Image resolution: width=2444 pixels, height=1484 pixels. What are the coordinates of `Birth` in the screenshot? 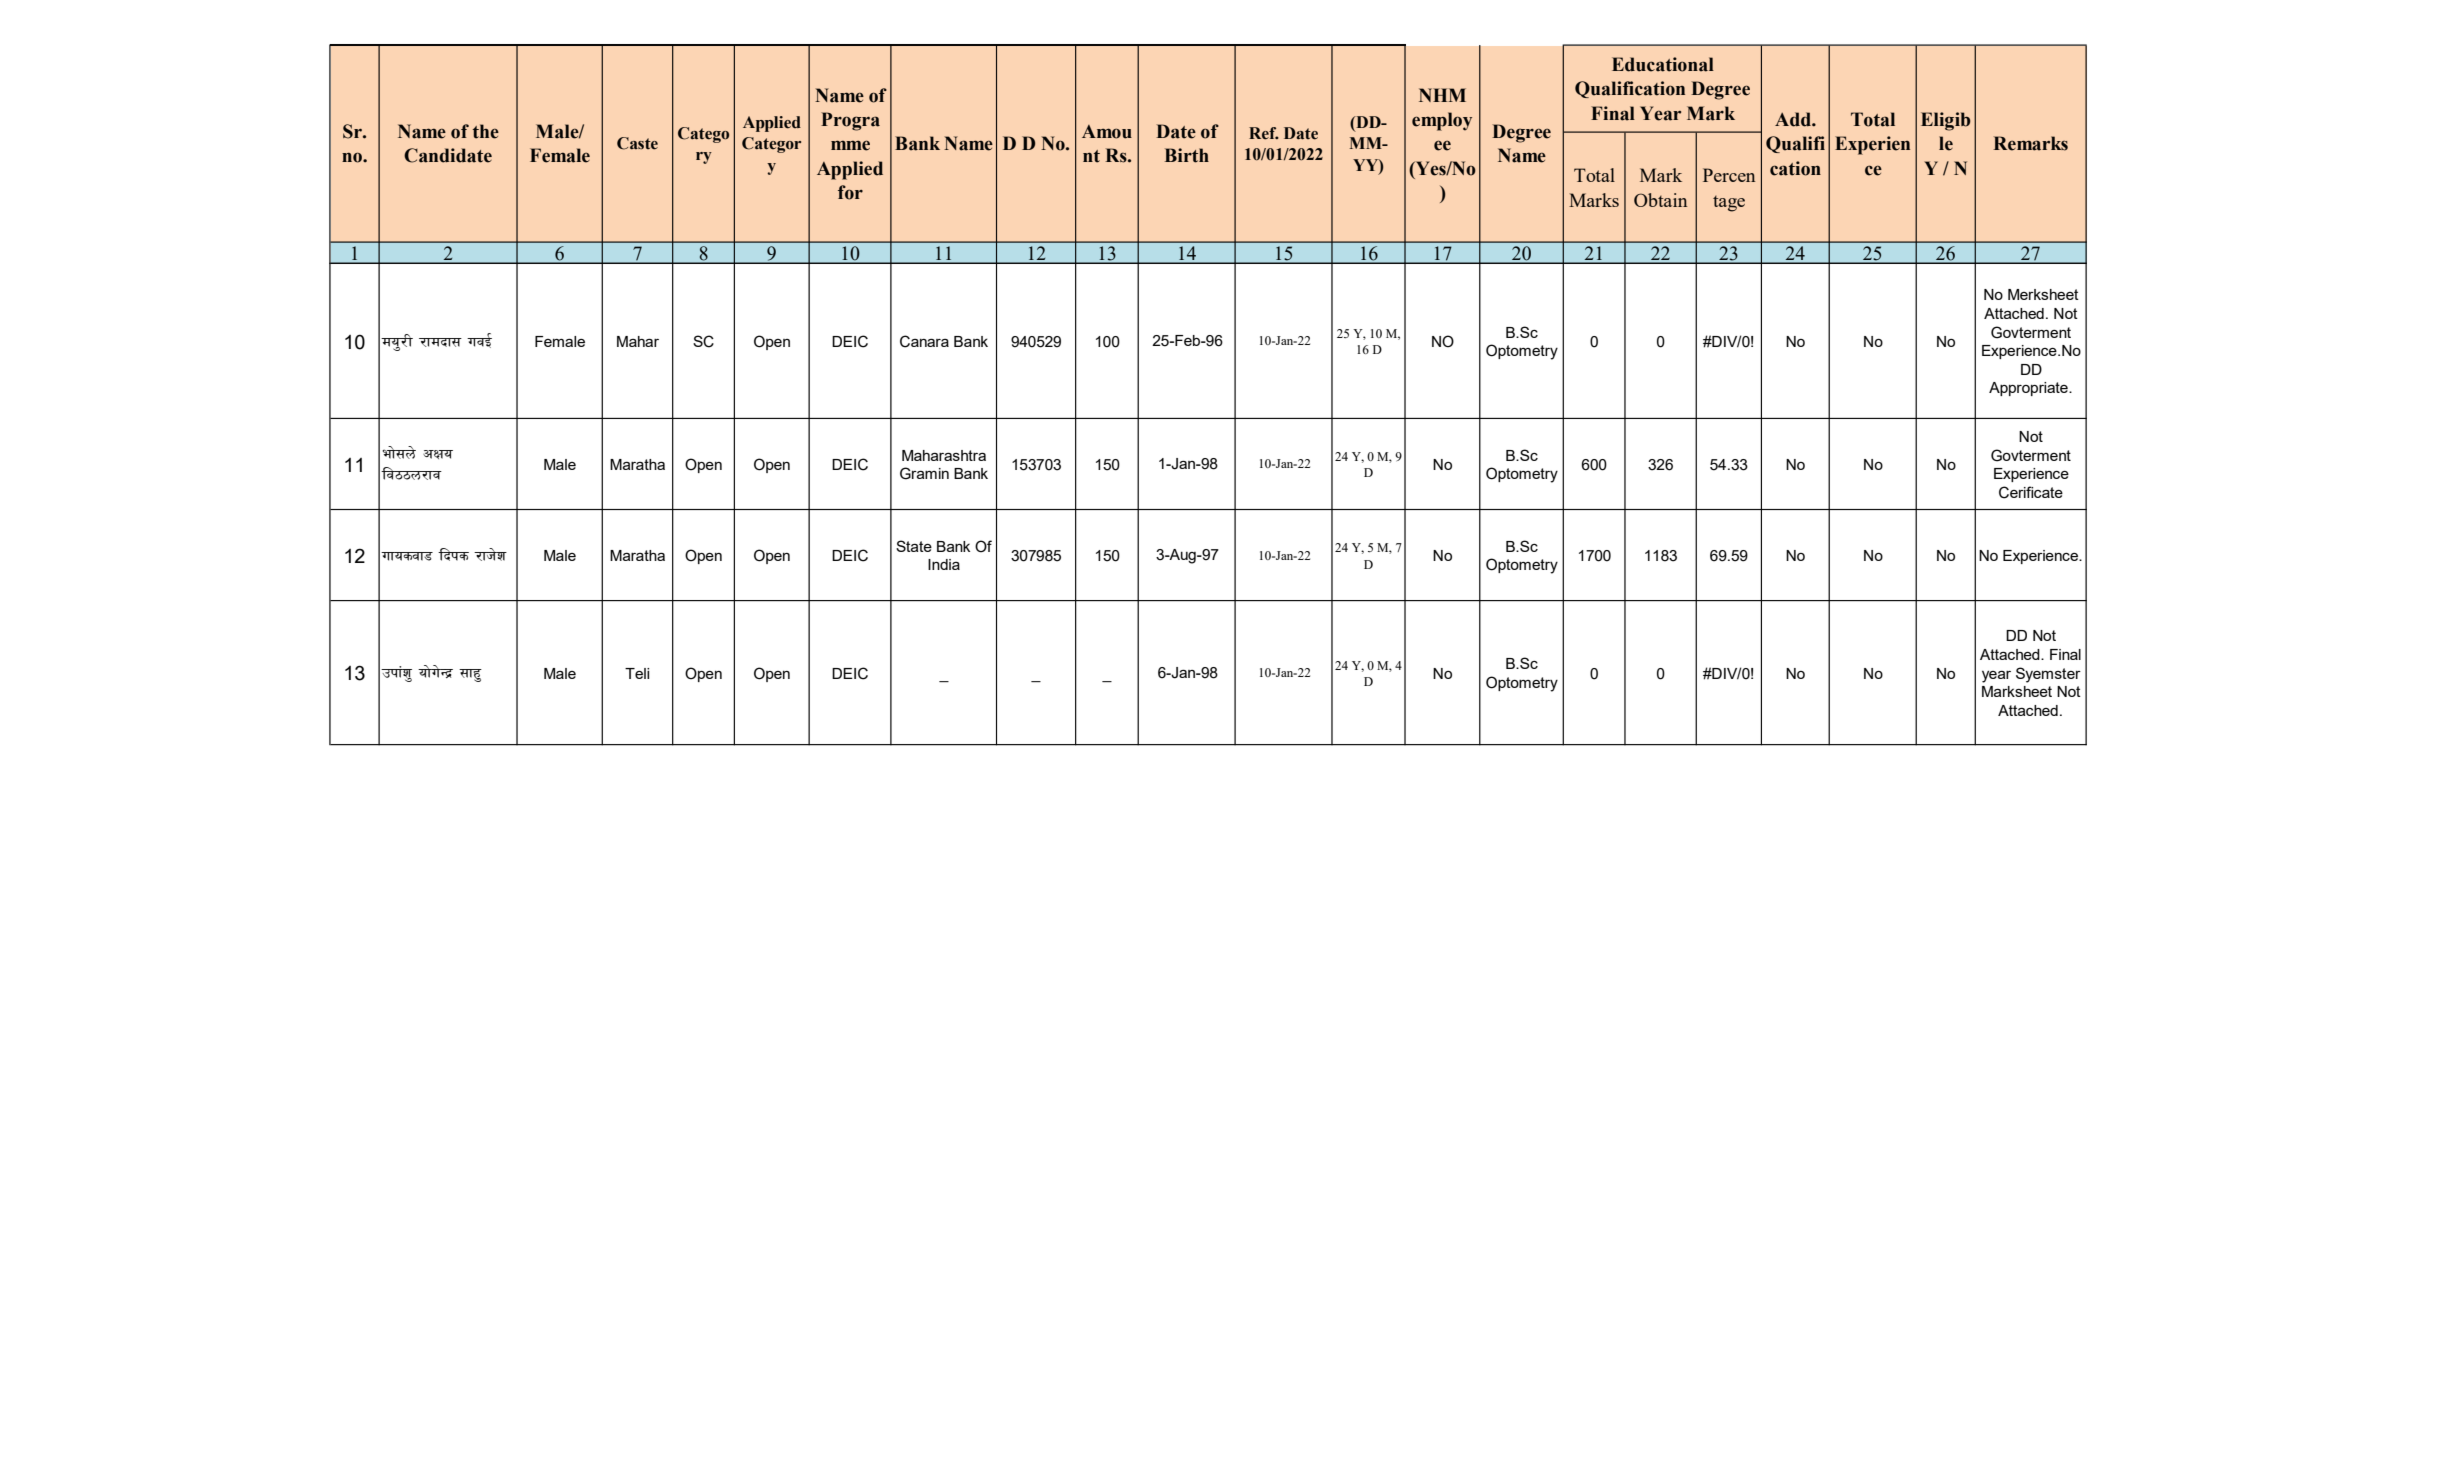 It's located at (1187, 155).
